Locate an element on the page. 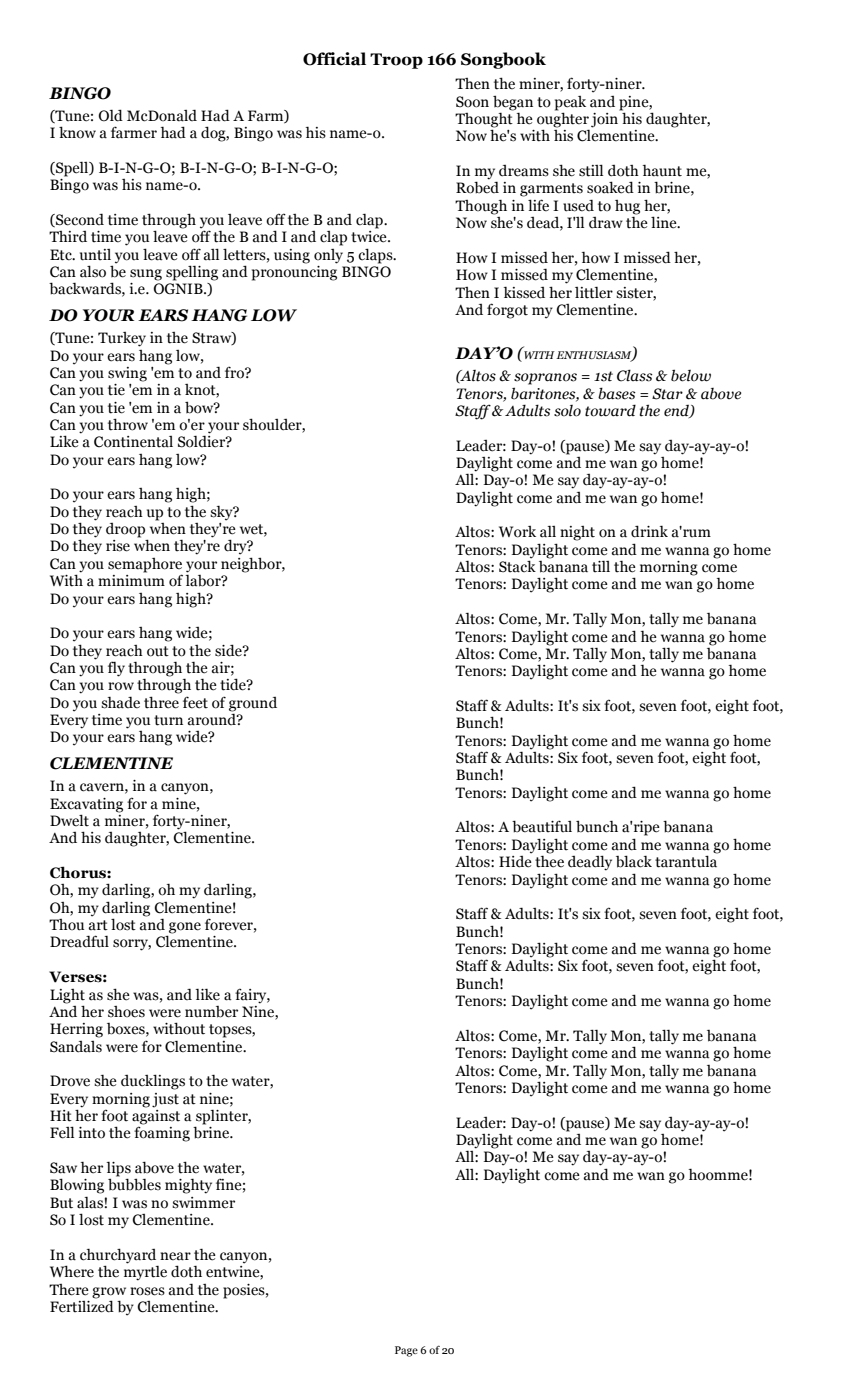  ground is located at coordinates (253, 704).
